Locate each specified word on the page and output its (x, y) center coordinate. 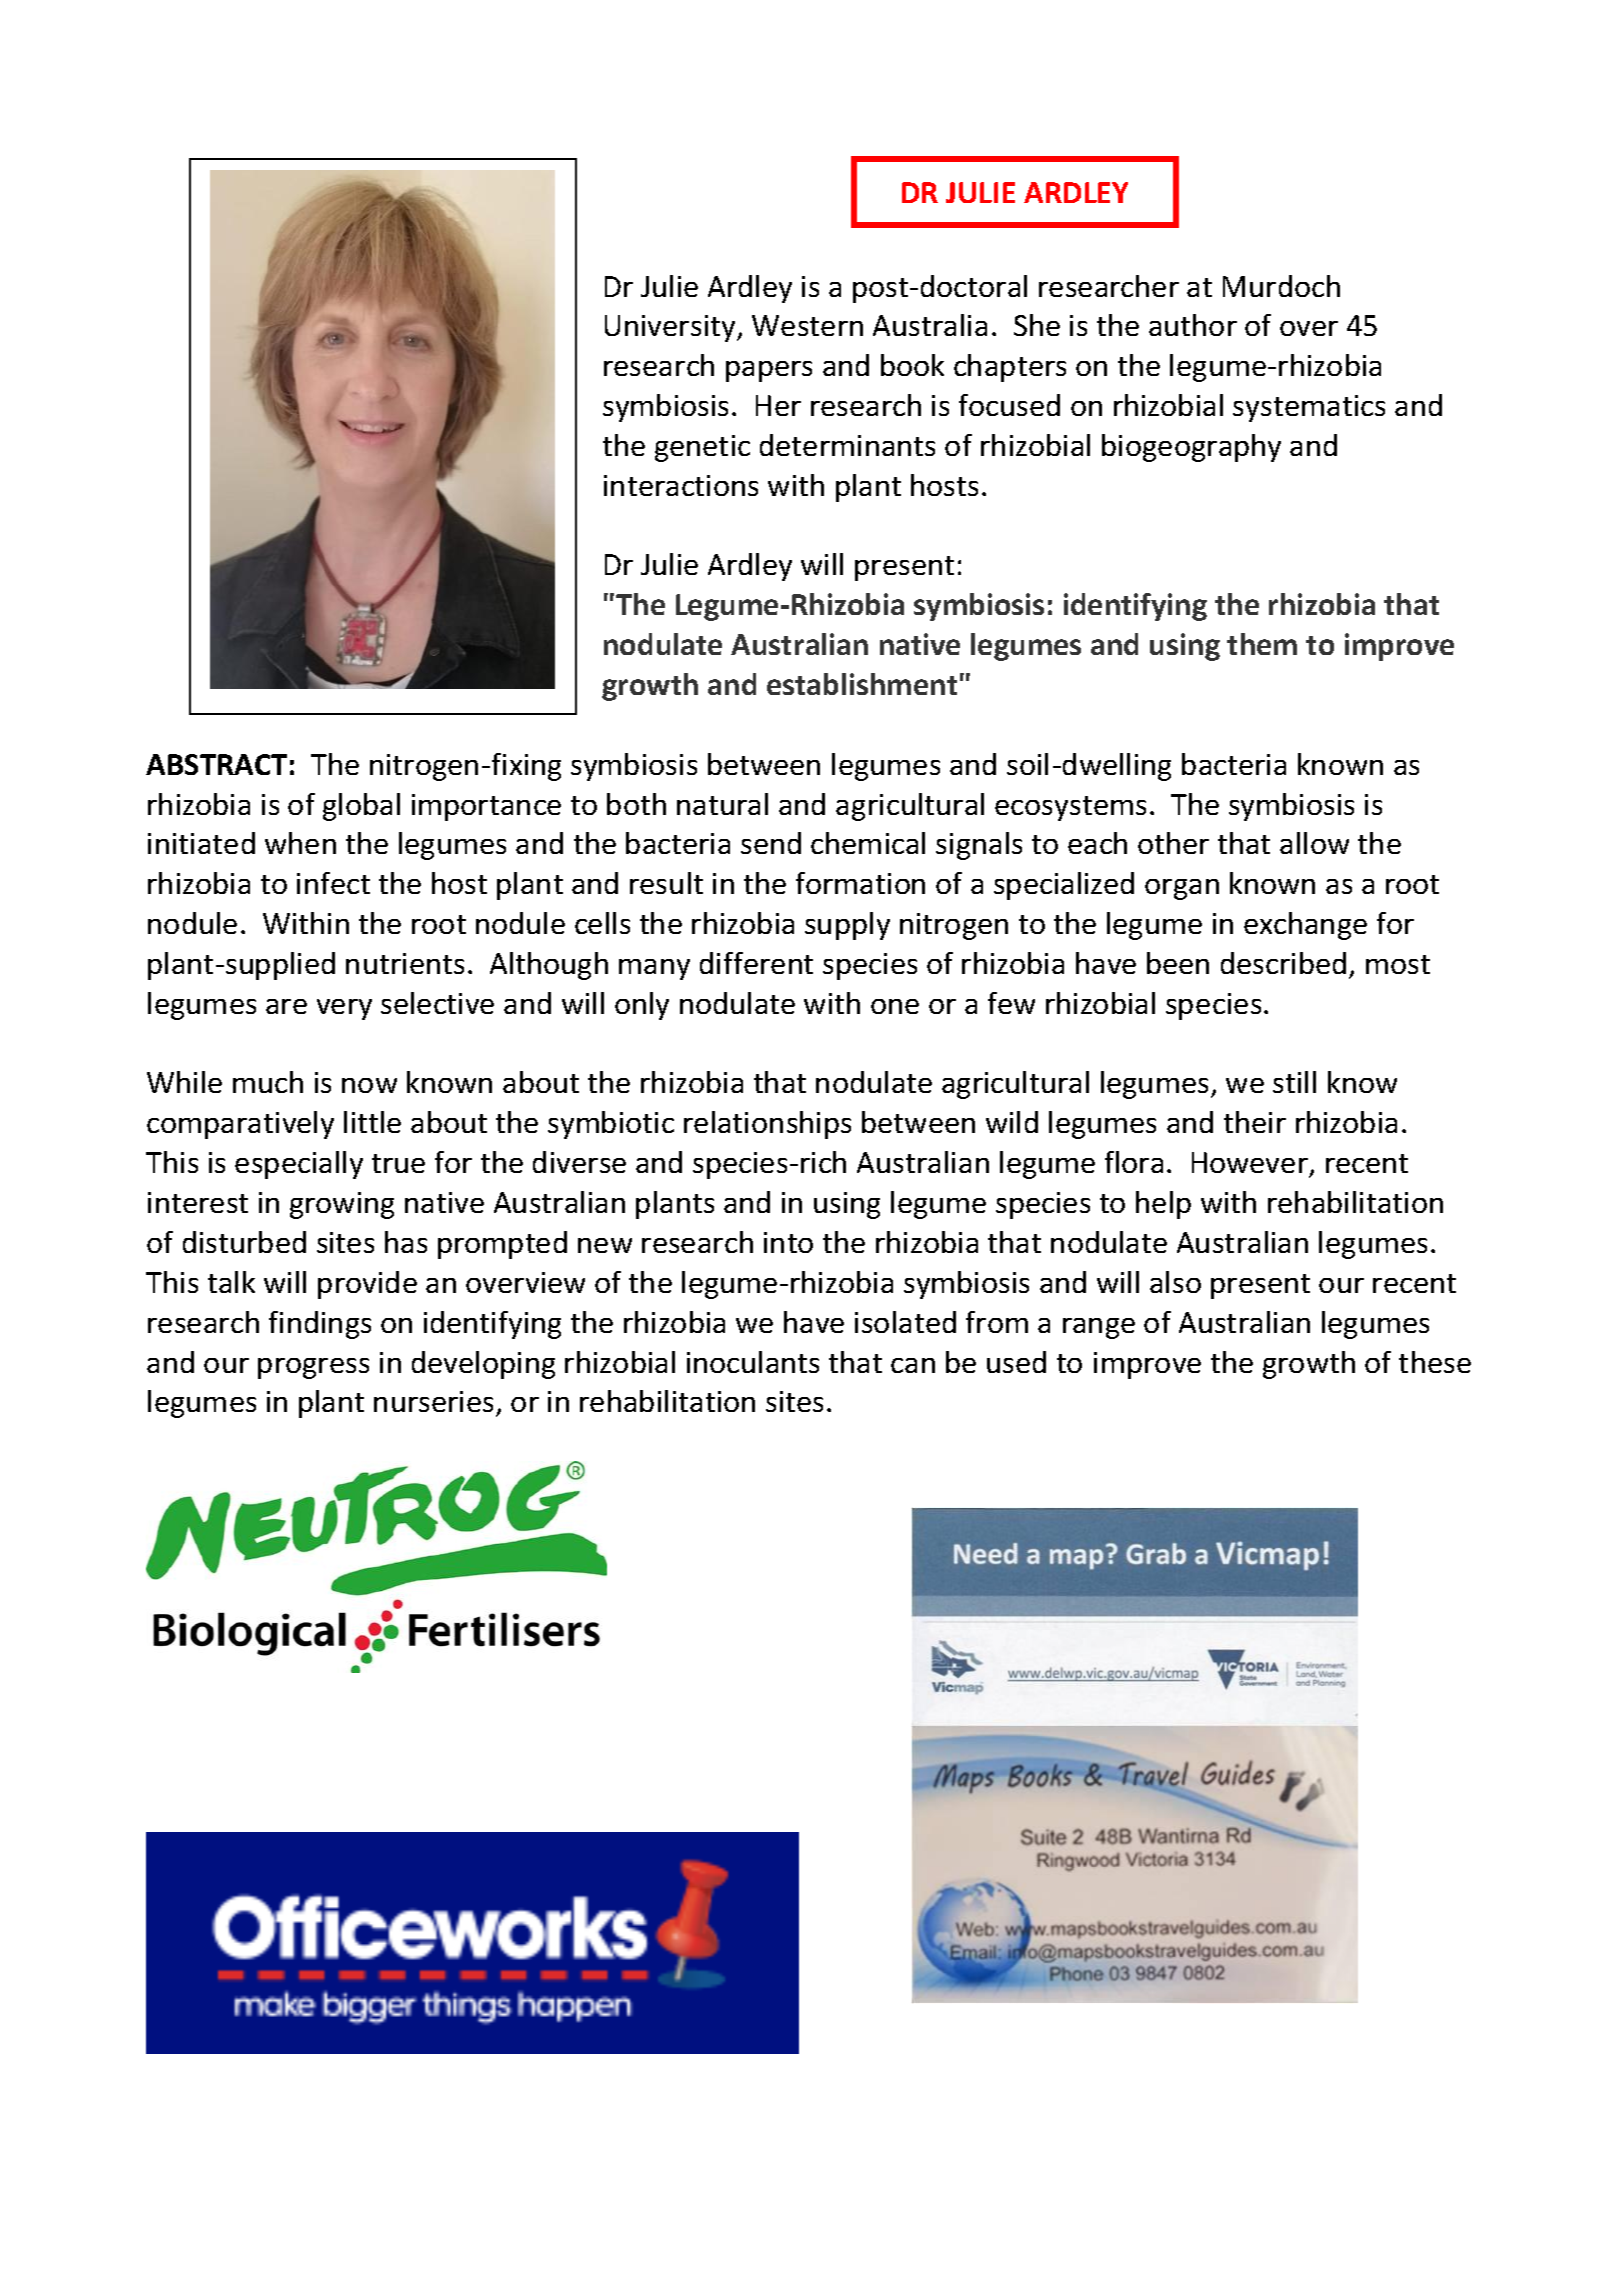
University (671, 328)
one (895, 1006)
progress (313, 1368)
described (1283, 963)
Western (807, 325)
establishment (862, 684)
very (344, 1009)
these (1435, 1362)
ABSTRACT (216, 764)
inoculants (753, 1362)
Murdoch (1281, 286)
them (1262, 644)
